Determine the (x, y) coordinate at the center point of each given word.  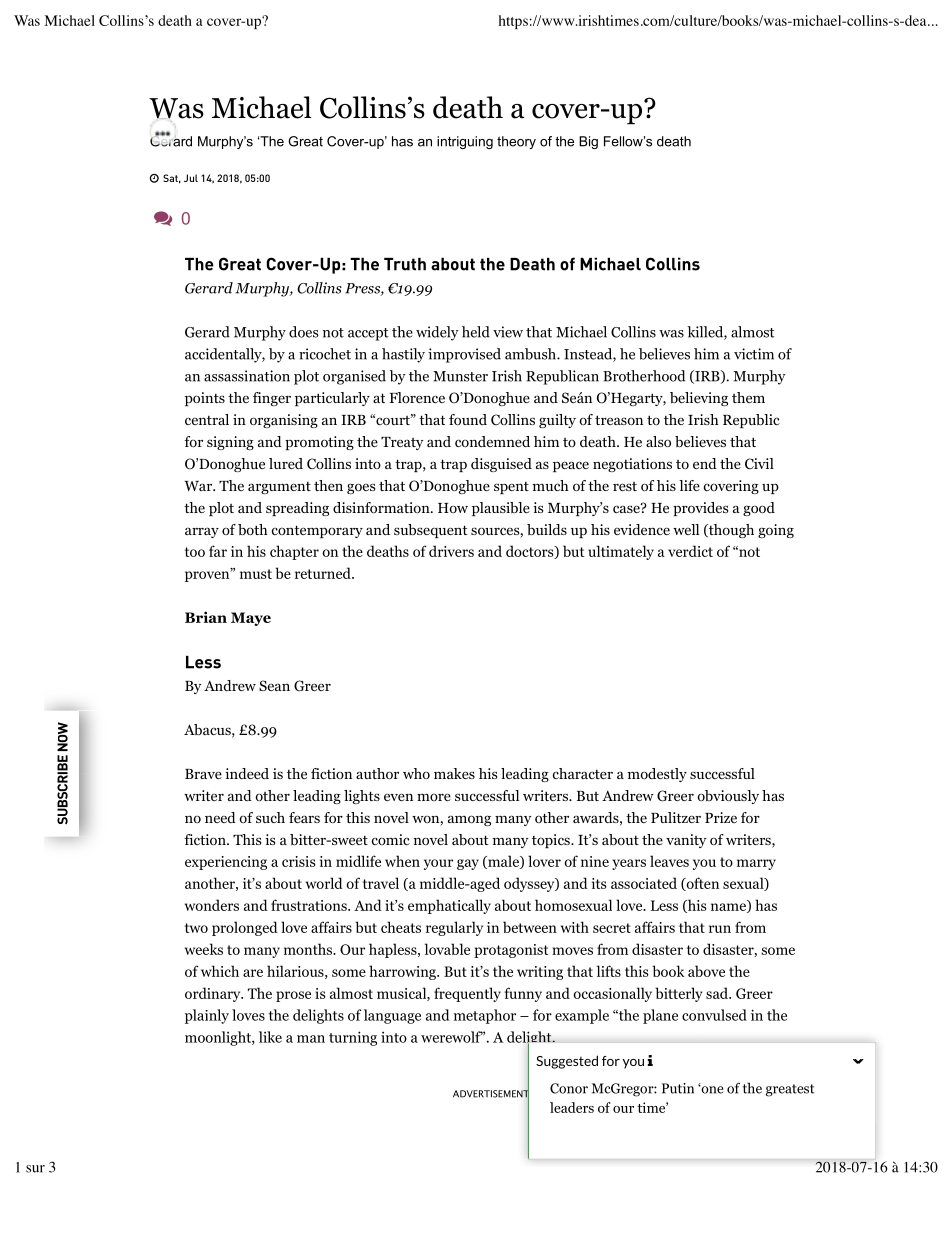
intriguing (465, 142)
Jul (191, 178)
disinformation (382, 507)
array (202, 532)
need (220, 817)
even (398, 797)
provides (700, 509)
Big (588, 142)
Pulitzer (676, 817)
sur (35, 1169)
